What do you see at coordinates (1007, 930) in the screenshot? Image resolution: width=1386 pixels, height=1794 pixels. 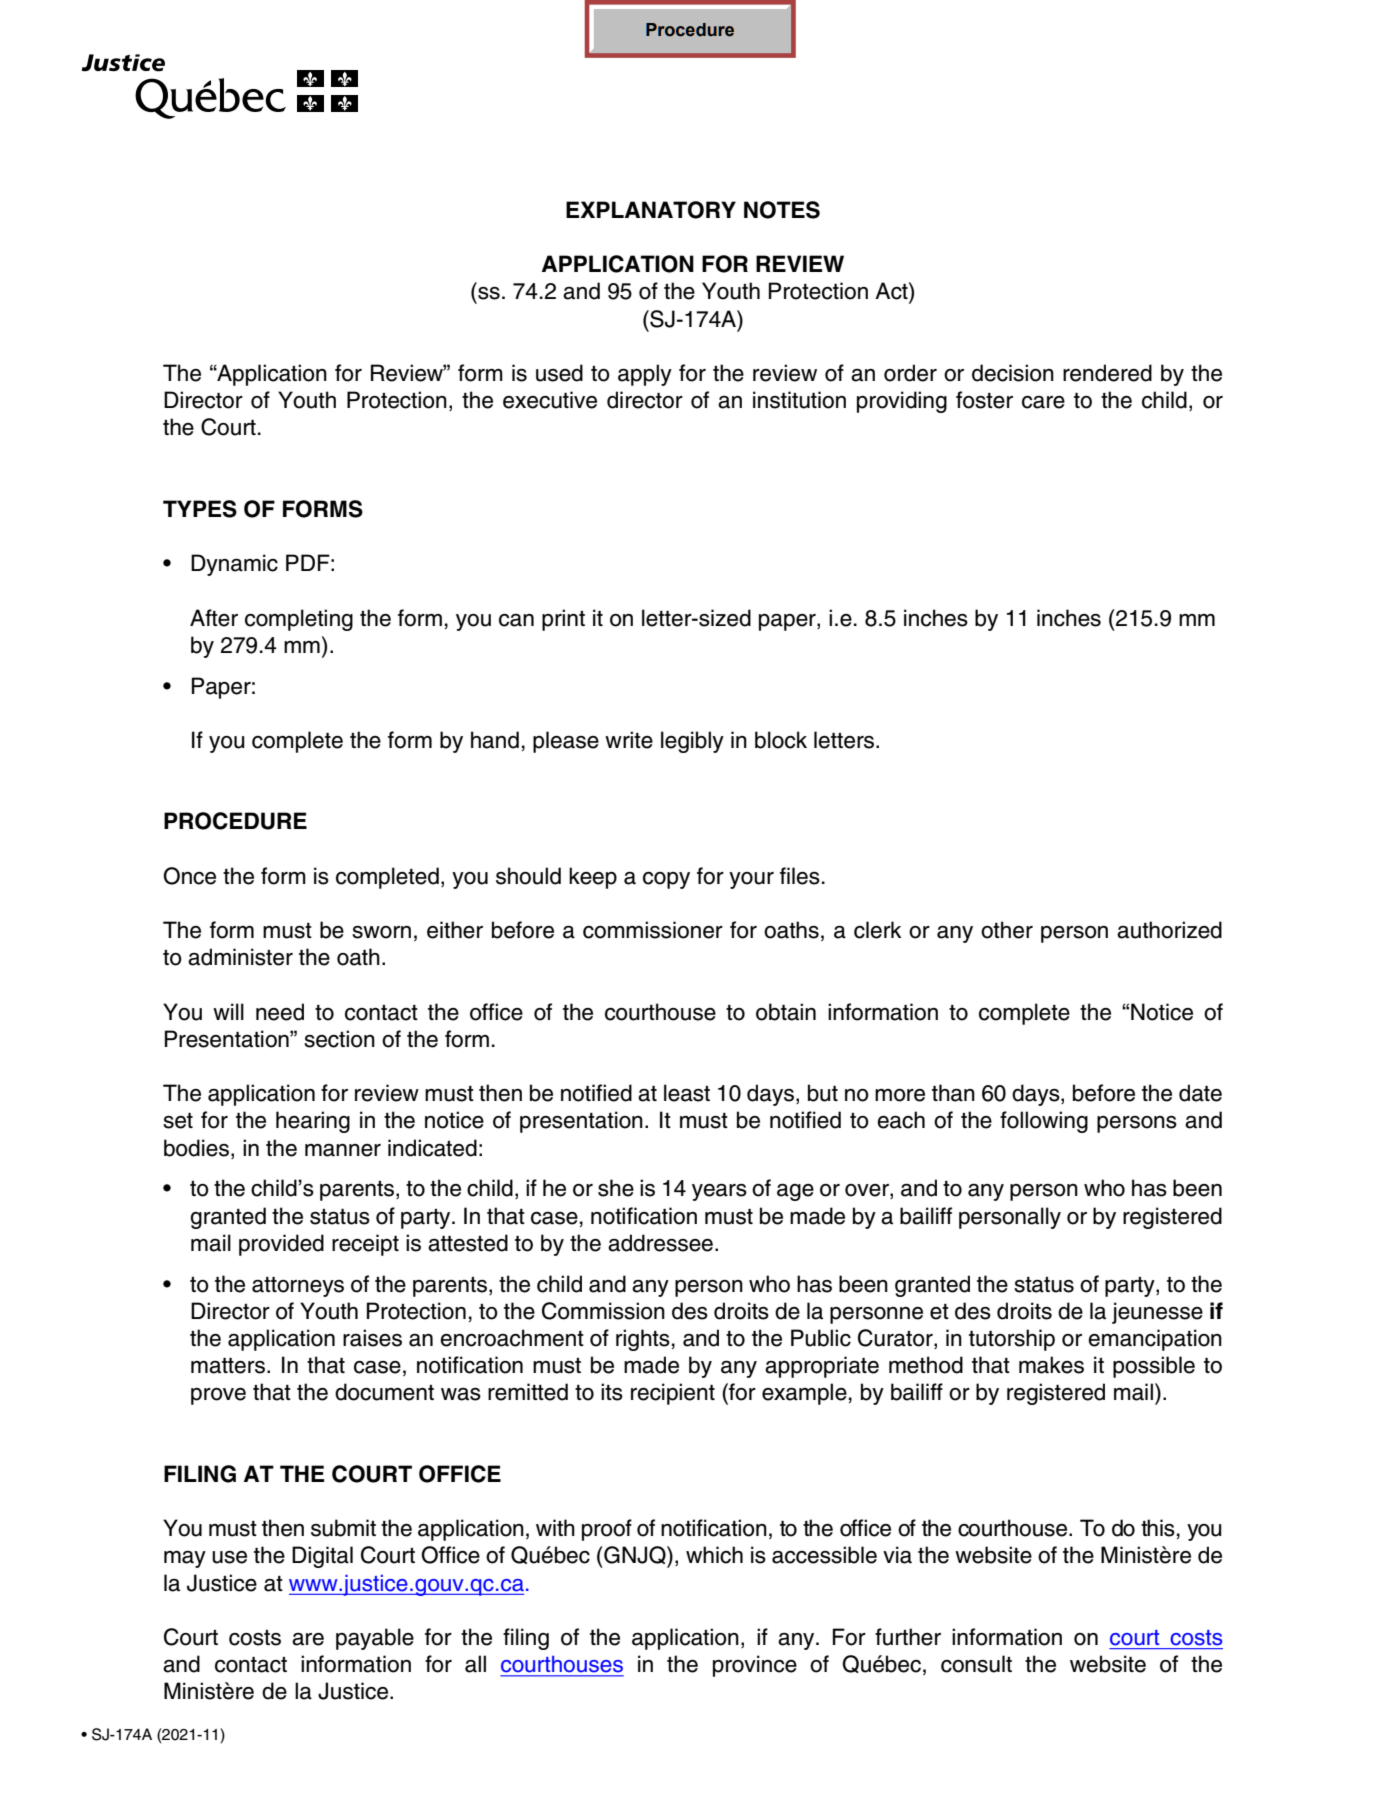 I see `other` at bounding box center [1007, 930].
